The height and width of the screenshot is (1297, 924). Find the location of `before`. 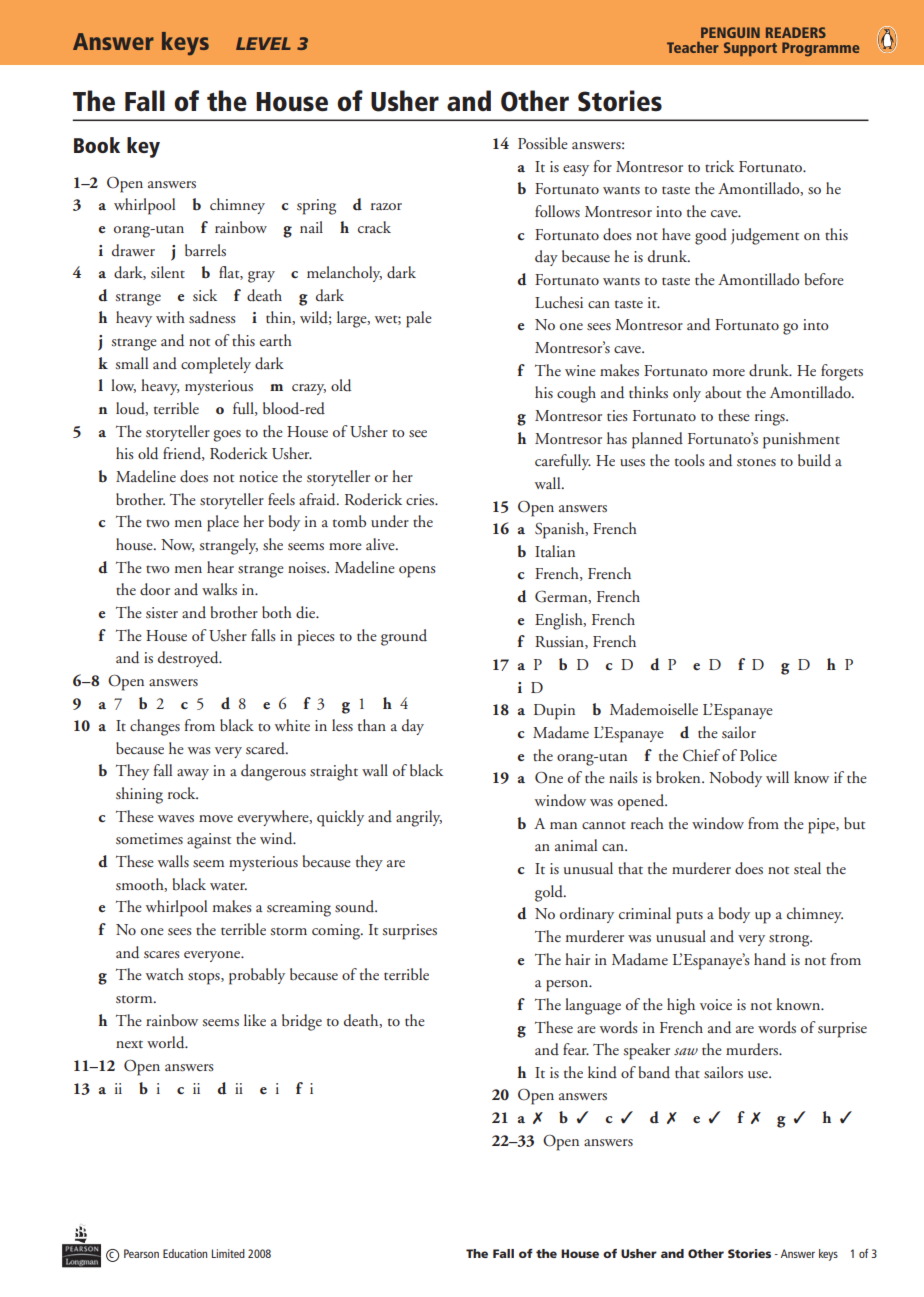

before is located at coordinates (824, 279).
